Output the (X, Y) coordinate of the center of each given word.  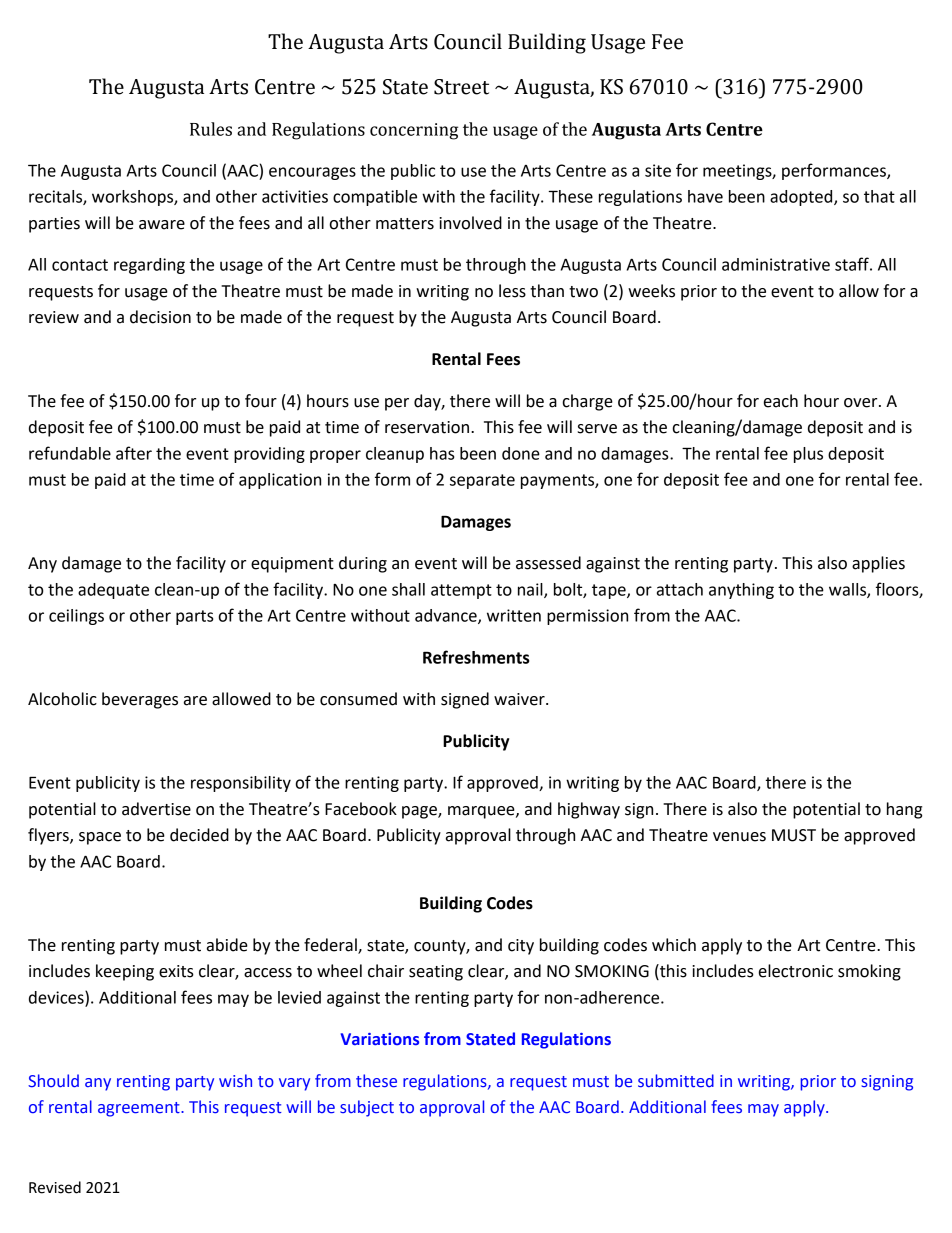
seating (436, 973)
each (781, 401)
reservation (427, 427)
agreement (140, 1109)
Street (461, 87)
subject (367, 1108)
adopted (802, 198)
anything (741, 591)
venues (739, 837)
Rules (211, 129)
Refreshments (476, 657)
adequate (113, 591)
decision (160, 317)
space (100, 838)
